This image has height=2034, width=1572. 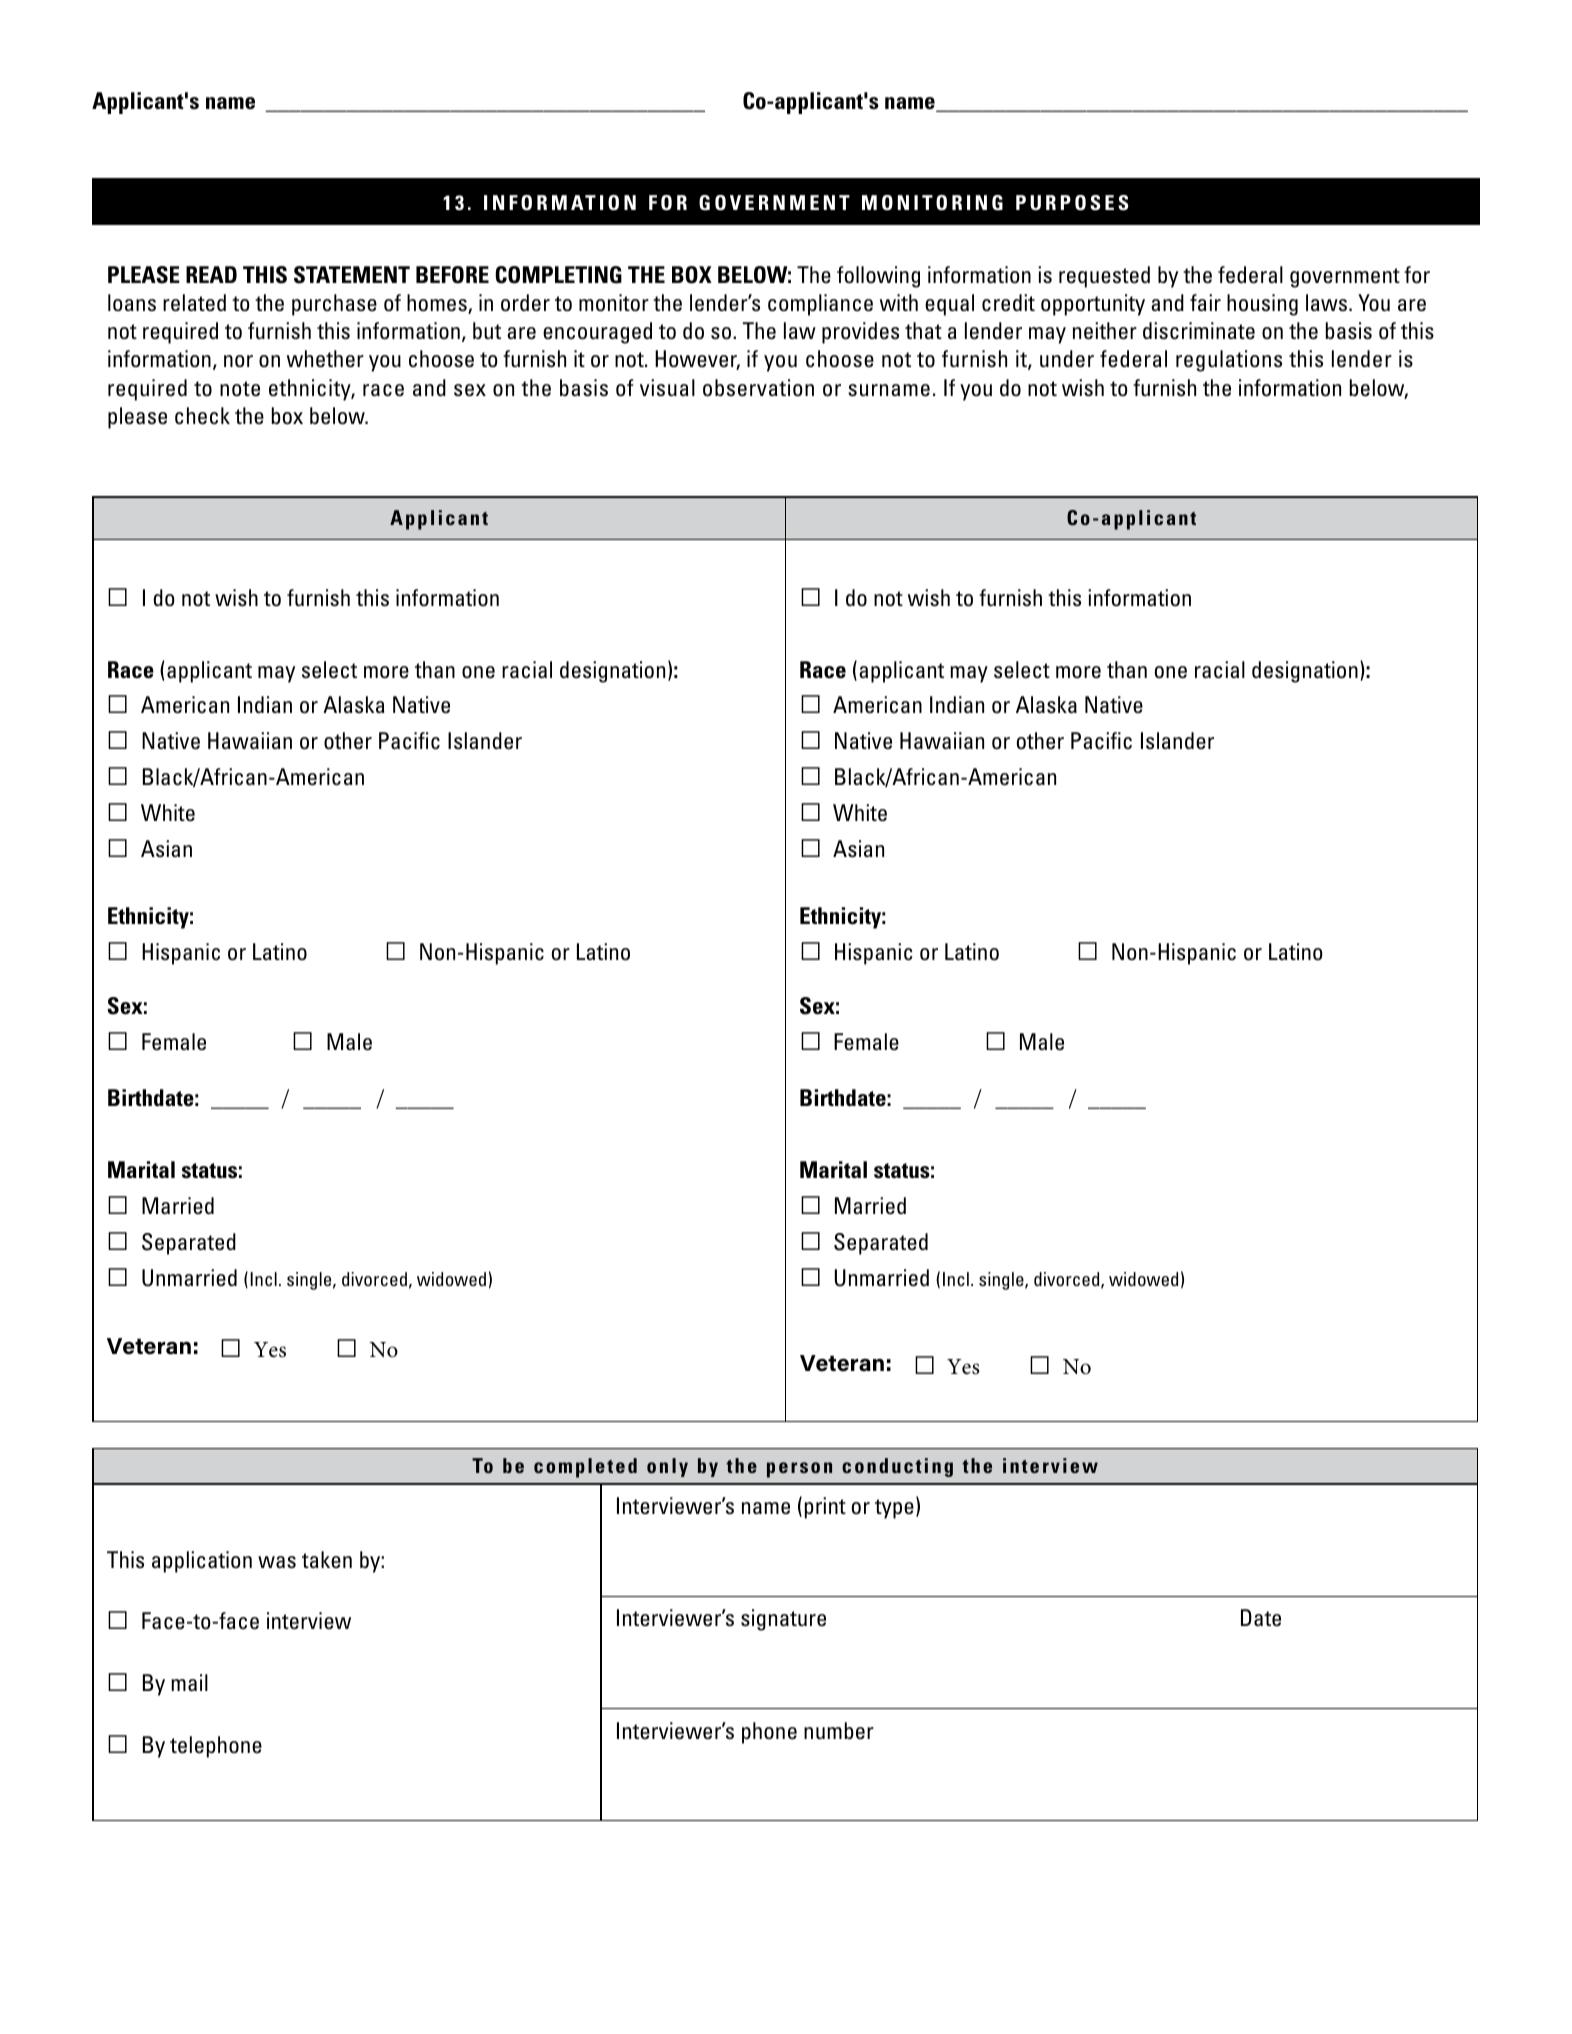 What do you see at coordinates (1199, 331) in the image?
I see `discriminate` at bounding box center [1199, 331].
